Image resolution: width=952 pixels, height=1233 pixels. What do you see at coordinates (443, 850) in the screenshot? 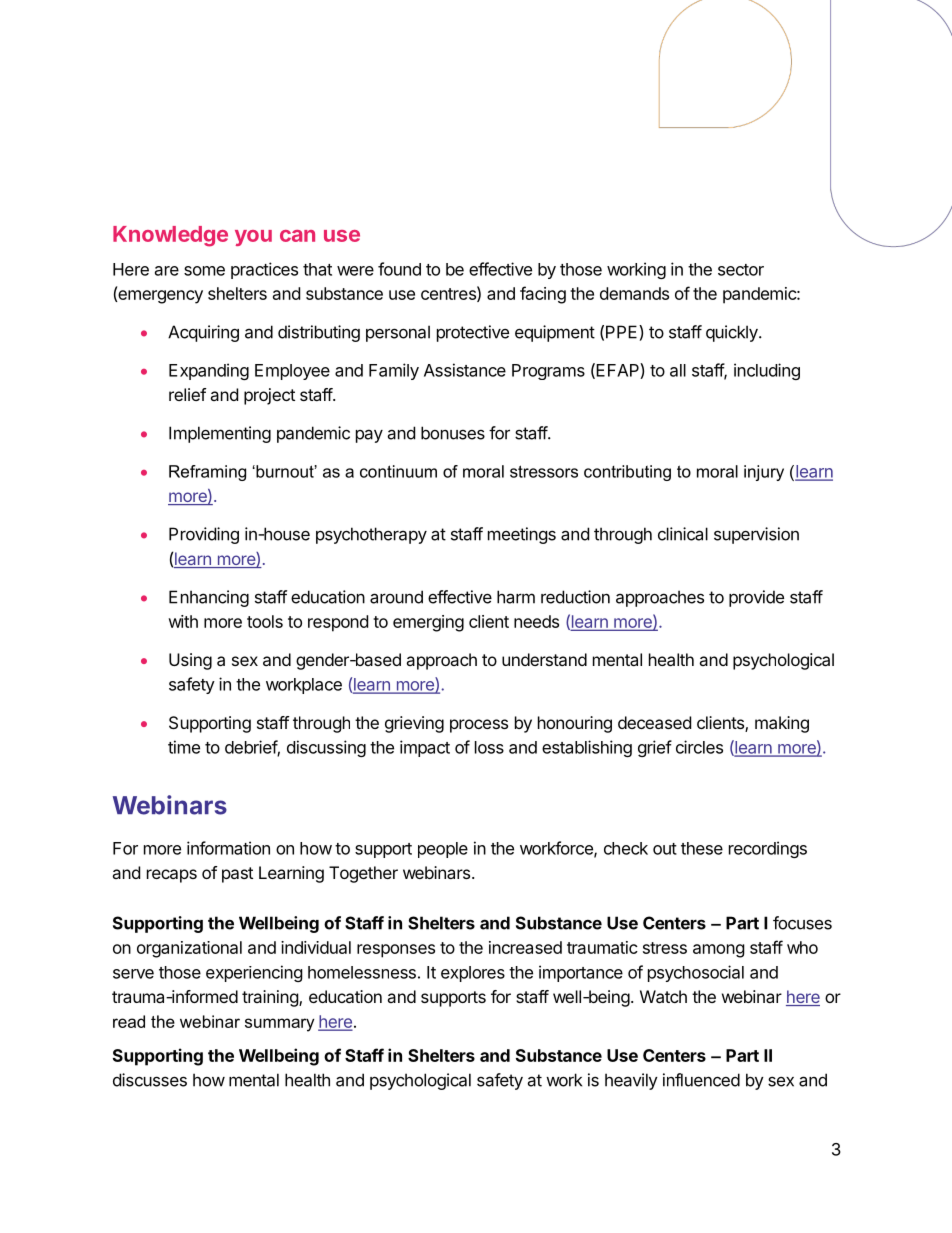
I see `people` at bounding box center [443, 850].
